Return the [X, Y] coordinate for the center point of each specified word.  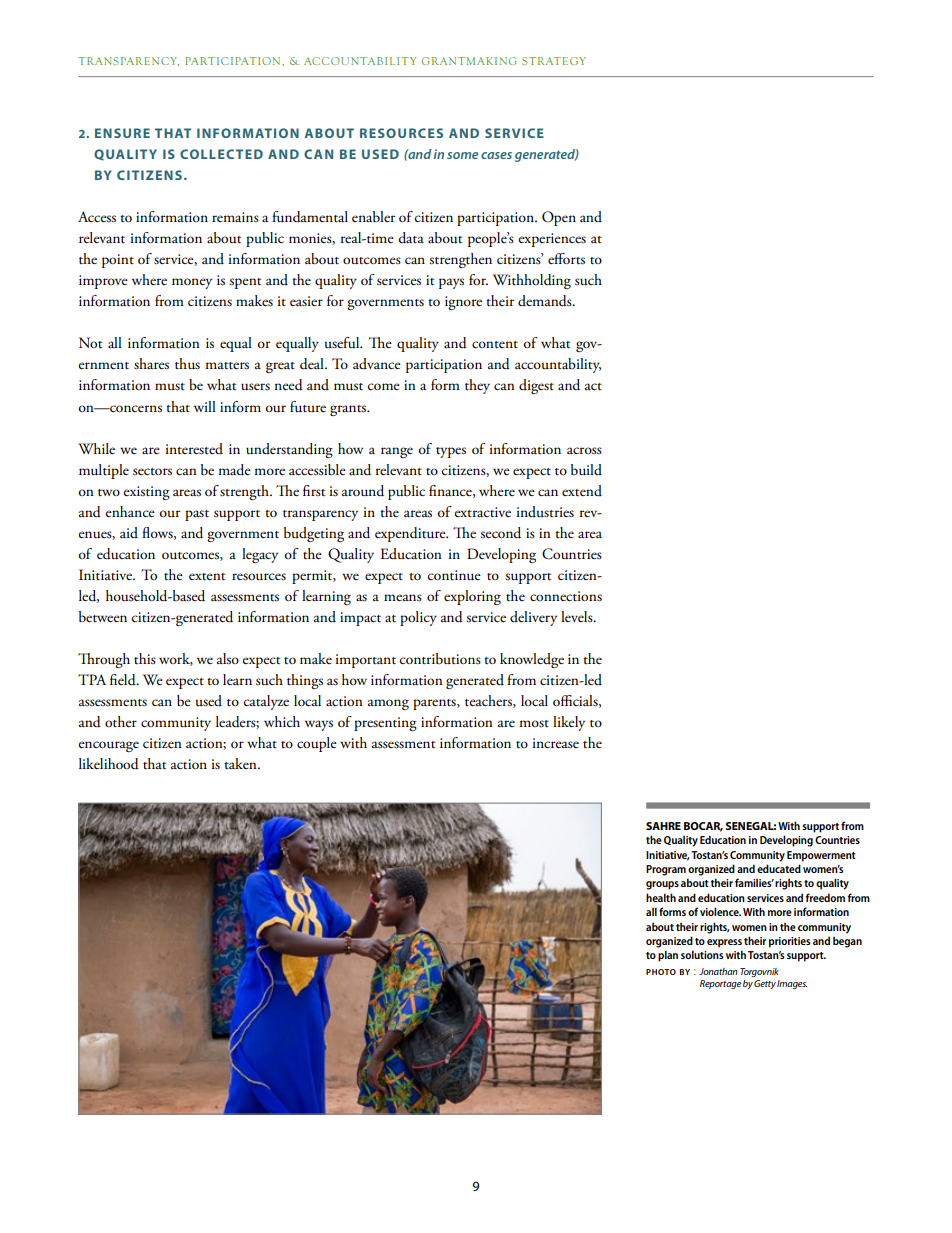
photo [661, 972]
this [145, 659]
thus [187, 364]
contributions [440, 659]
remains [235, 217]
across [584, 450]
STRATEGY [554, 61]
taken [241, 763]
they [477, 386]
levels [578, 616]
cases [496, 155]
